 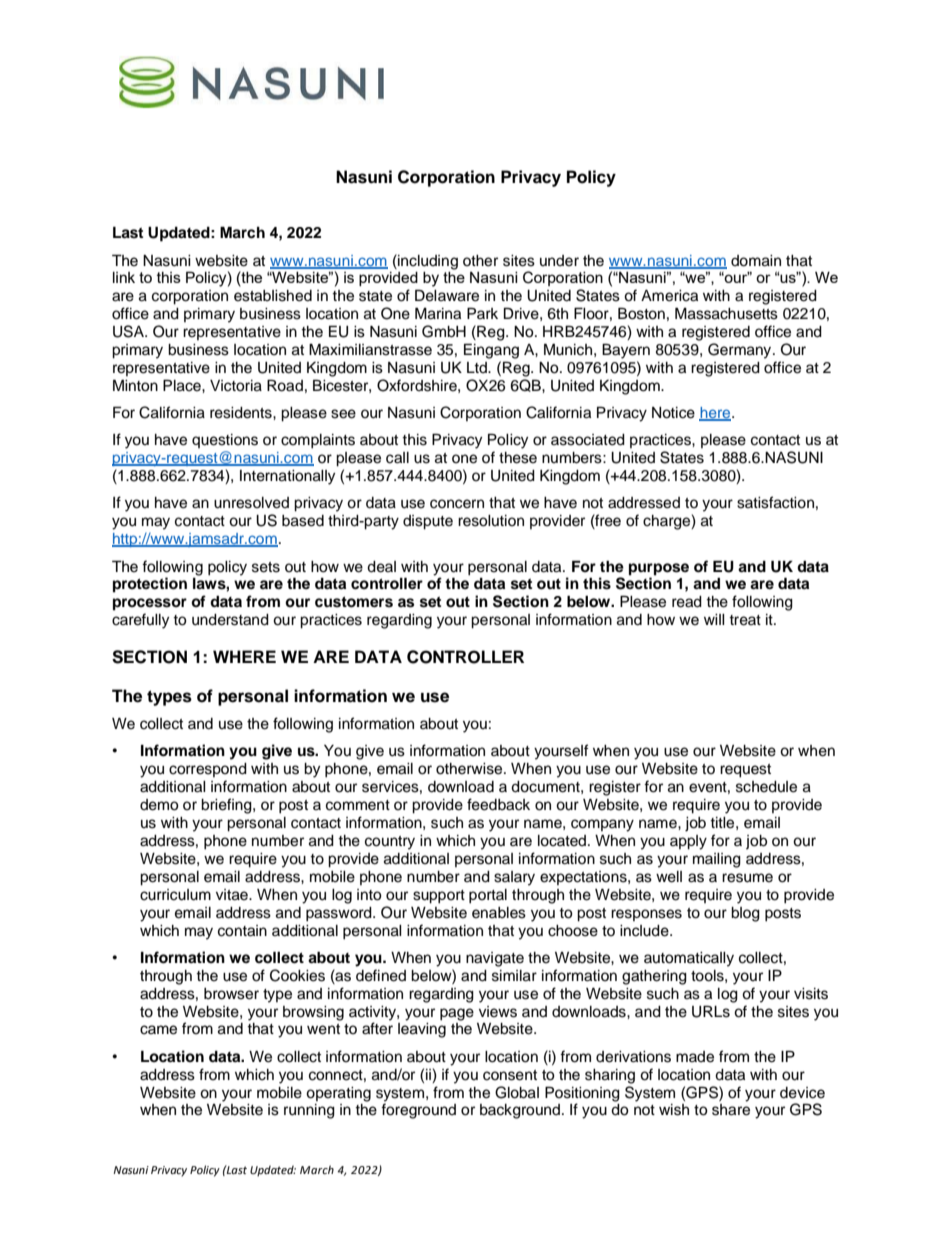 I want to click on came, so click(x=158, y=1030).
